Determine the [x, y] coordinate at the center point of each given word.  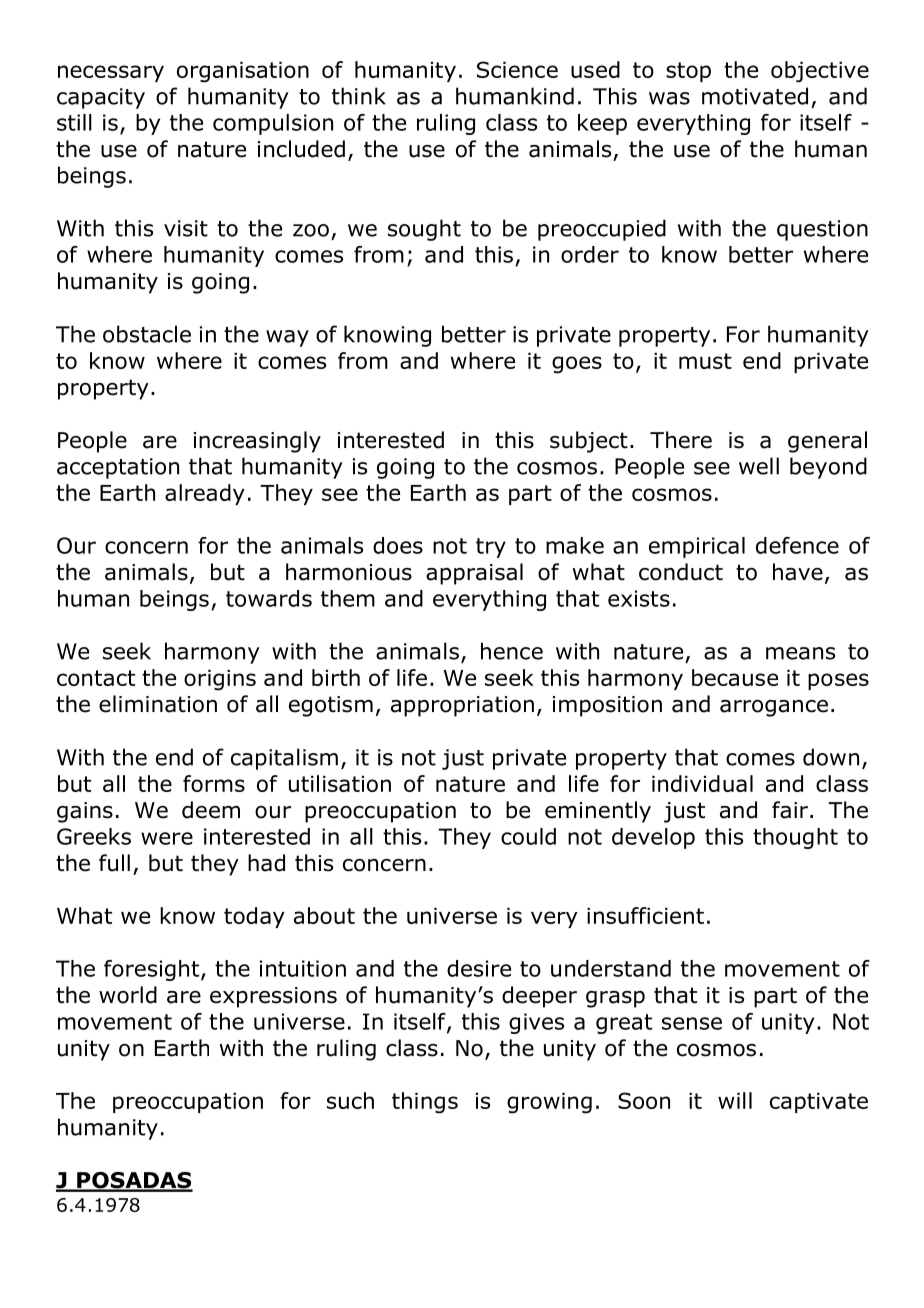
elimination [158, 704]
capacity [101, 98]
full [114, 863]
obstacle [147, 334]
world [128, 995]
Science [517, 69]
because [735, 677]
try [491, 548]
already [205, 494]
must [705, 361]
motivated [755, 96]
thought [795, 838]
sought [424, 230]
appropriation [462, 706]
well [759, 466]
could [528, 836]
